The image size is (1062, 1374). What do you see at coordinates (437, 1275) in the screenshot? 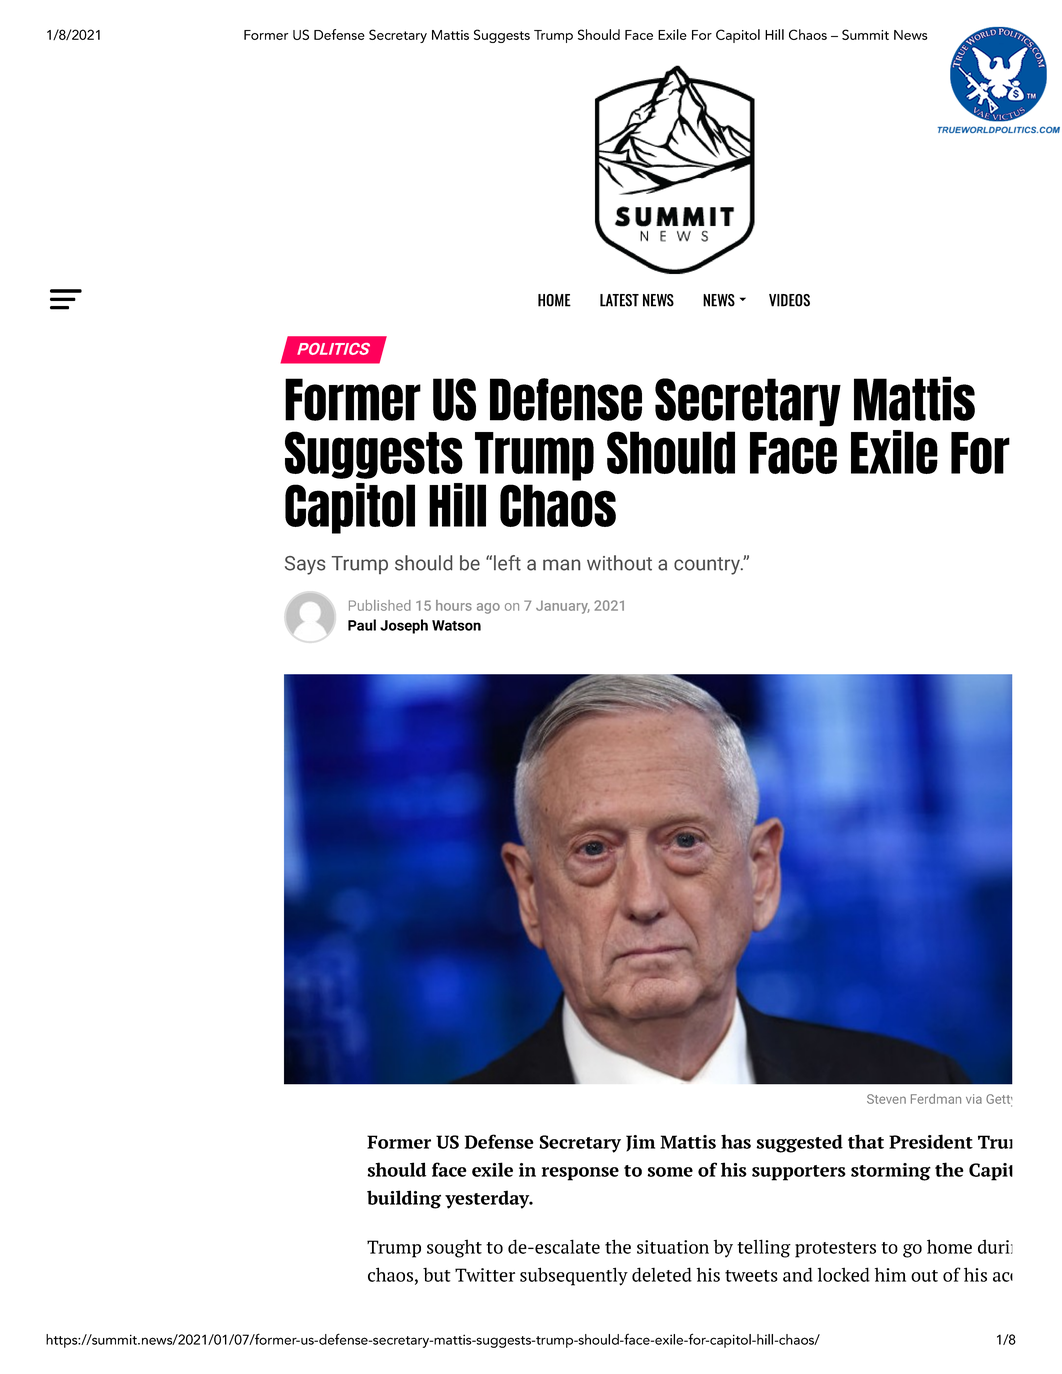
I see `but` at bounding box center [437, 1275].
